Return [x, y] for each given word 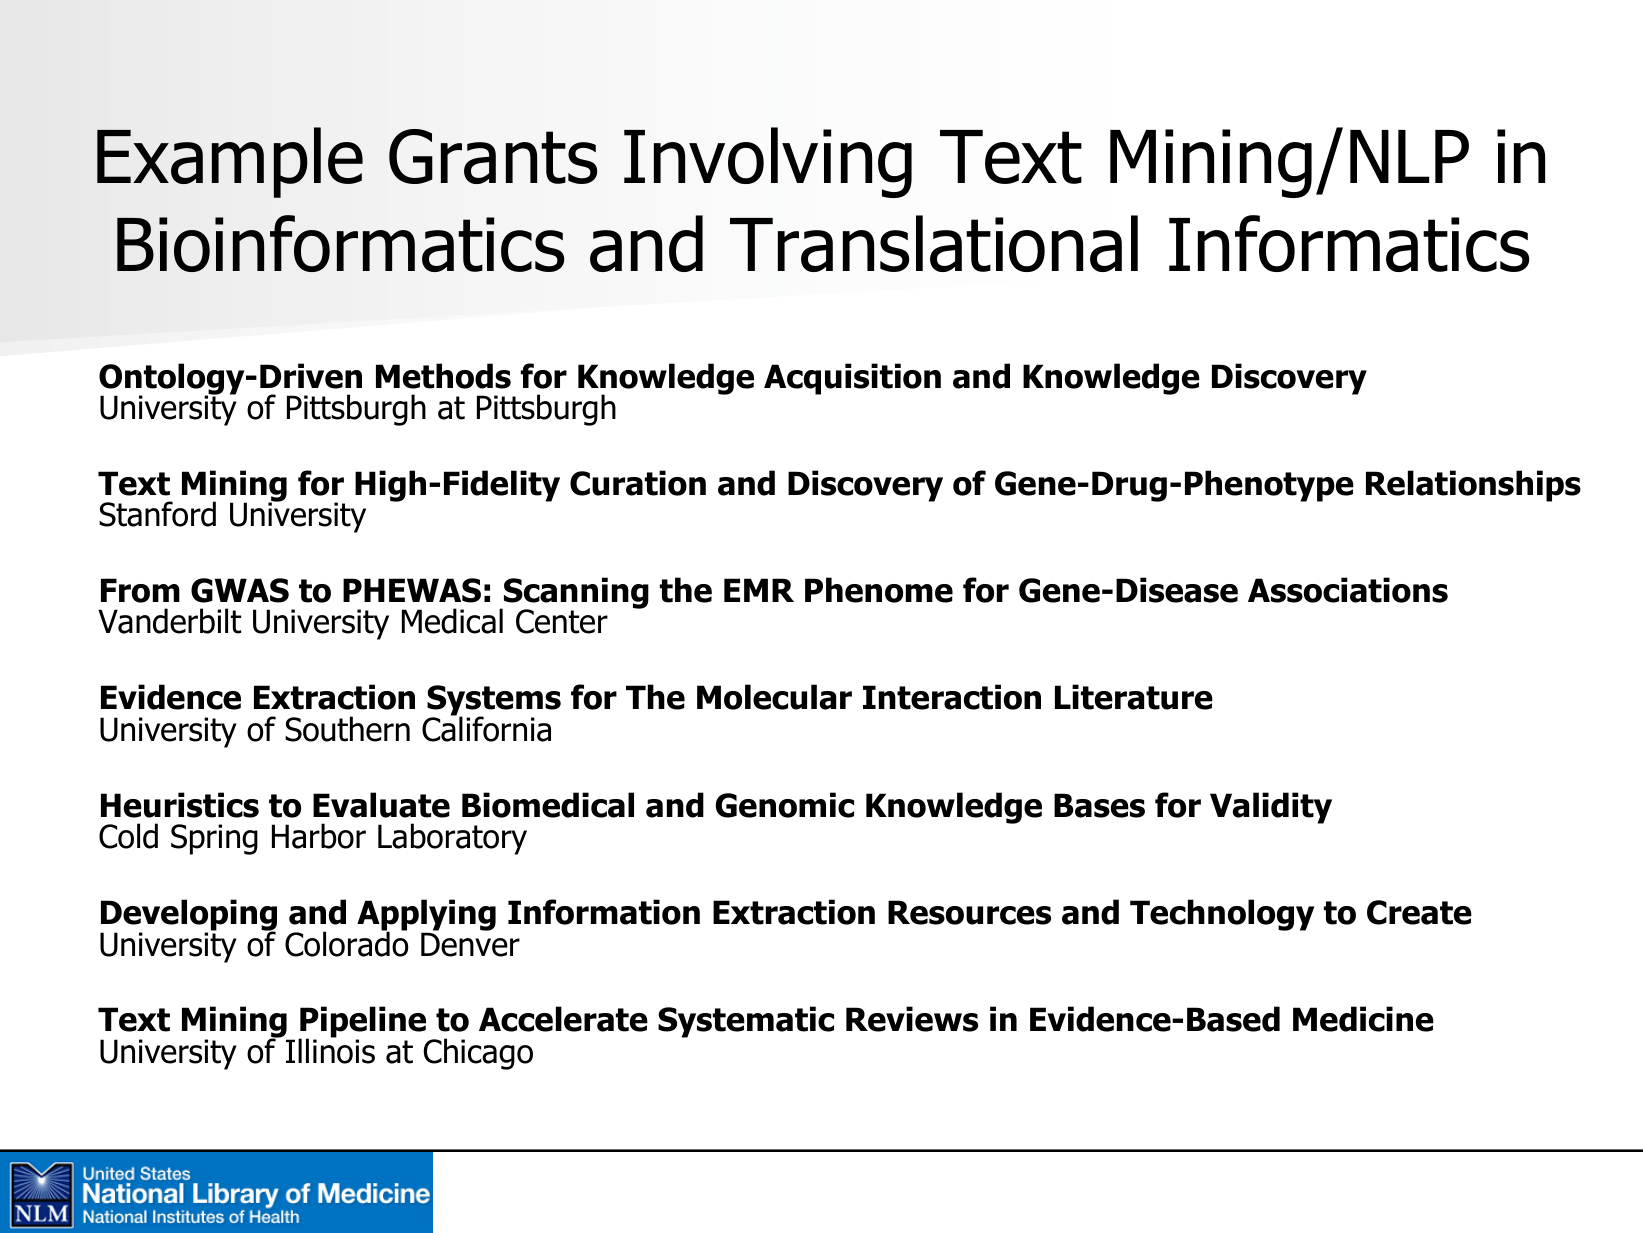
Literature [1134, 697]
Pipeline [362, 1023]
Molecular [774, 697]
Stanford [157, 514]
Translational [934, 243]
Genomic [785, 805]
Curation [638, 483]
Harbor [319, 836]
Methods [443, 376]
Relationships [1473, 486]
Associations [1348, 590]
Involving [768, 162]
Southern [347, 729]
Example [230, 162]
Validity [1271, 808]
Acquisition [852, 379]
